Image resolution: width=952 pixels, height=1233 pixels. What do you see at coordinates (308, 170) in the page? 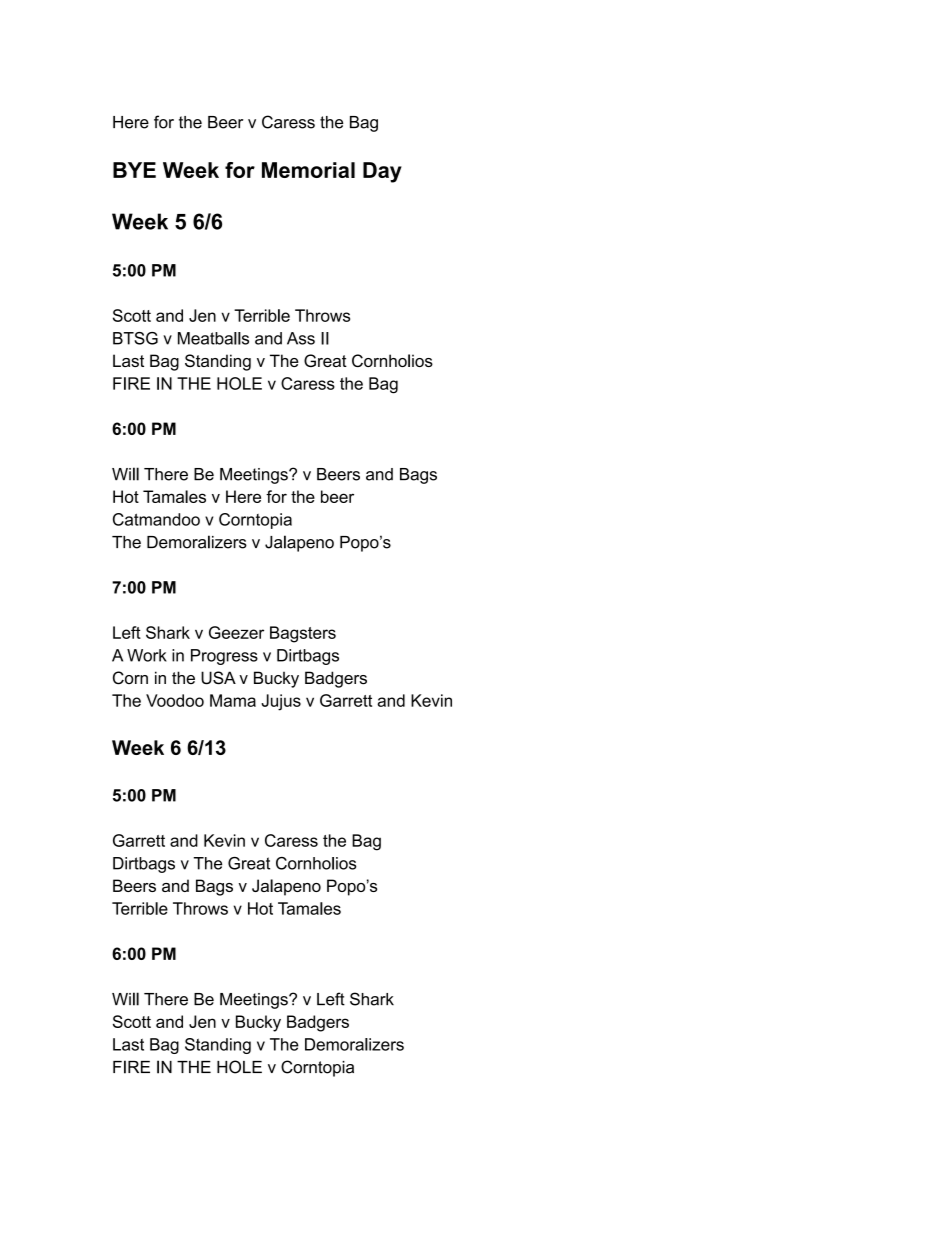
I see `Memorial` at bounding box center [308, 170].
